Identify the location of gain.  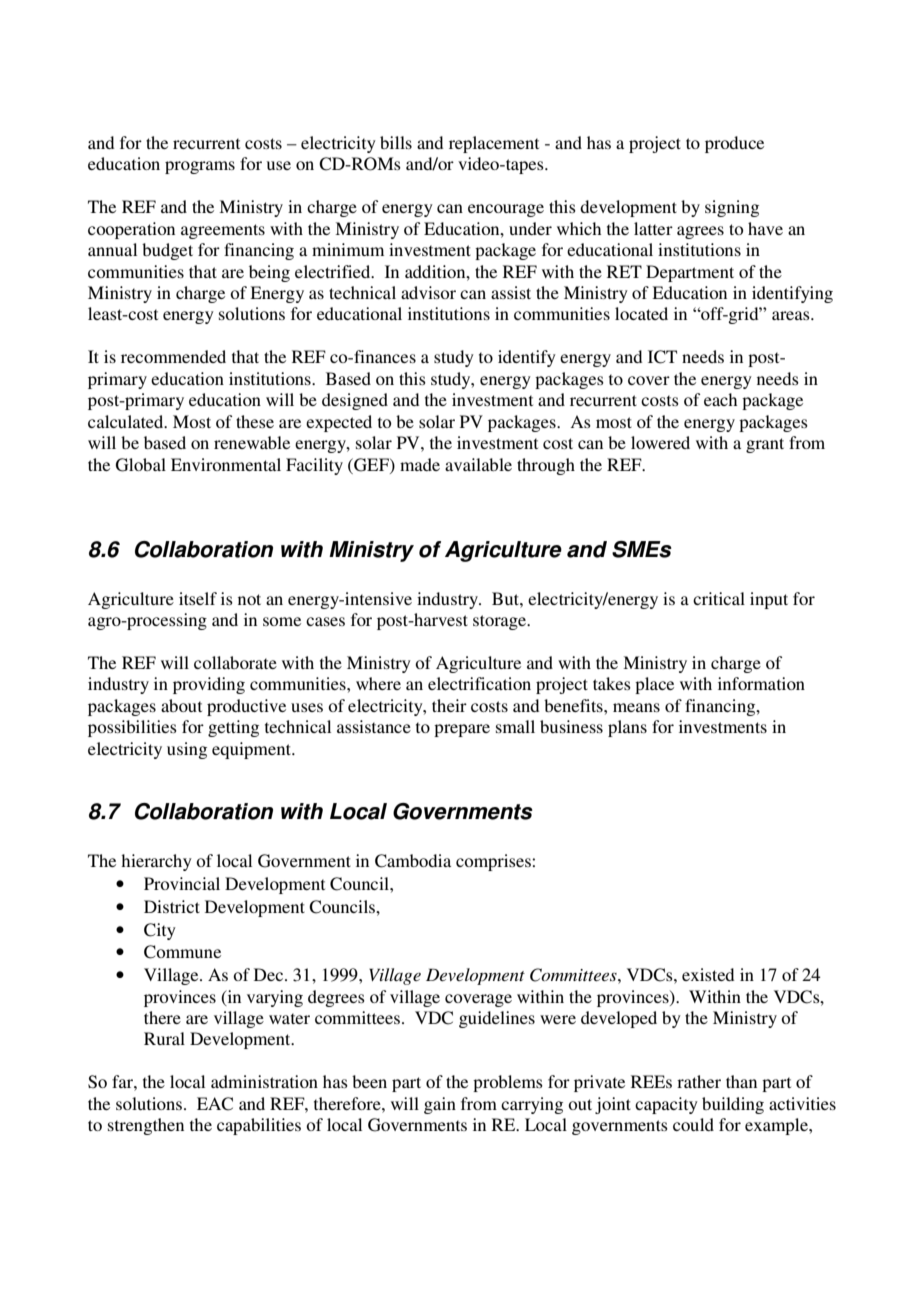
(440, 1105).
